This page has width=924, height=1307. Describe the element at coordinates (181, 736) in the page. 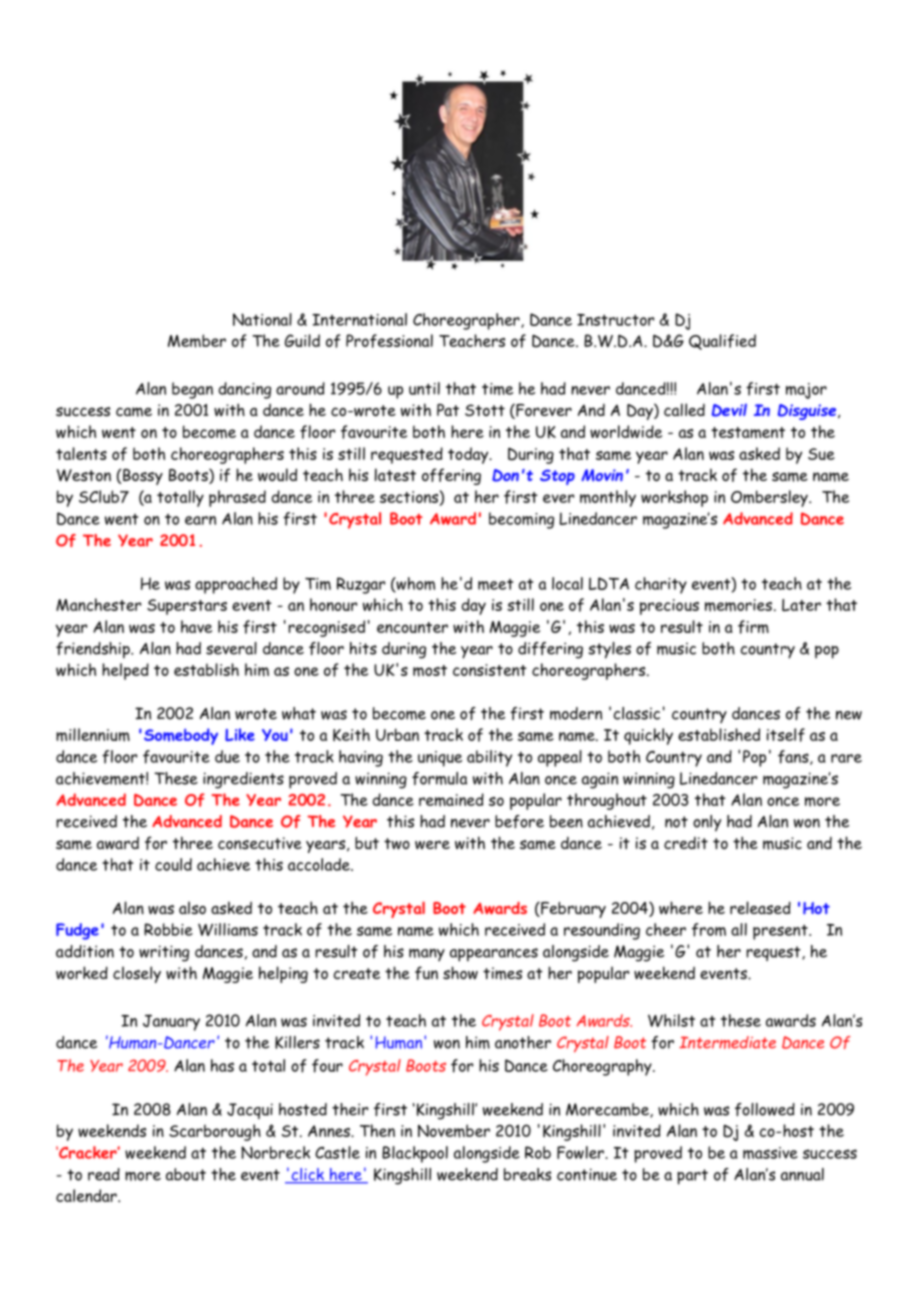

I see `Somebody` at that location.
